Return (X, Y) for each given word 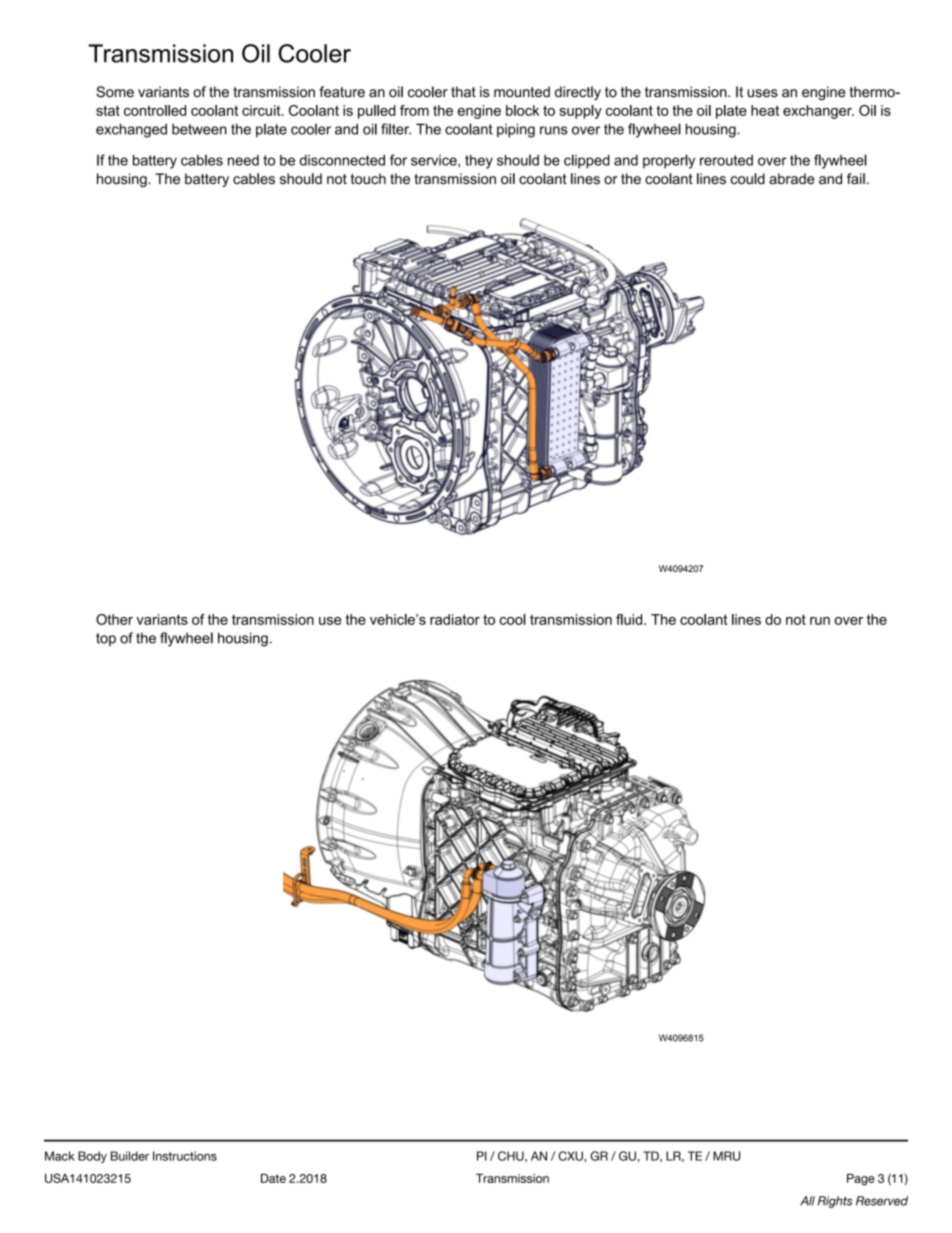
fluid (630, 619)
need (243, 160)
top (106, 639)
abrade (792, 178)
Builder (130, 1156)
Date (273, 1178)
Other (114, 619)
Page (861, 1180)
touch (368, 178)
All (807, 1201)
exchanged (131, 130)
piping (516, 130)
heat (765, 110)
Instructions (185, 1156)
